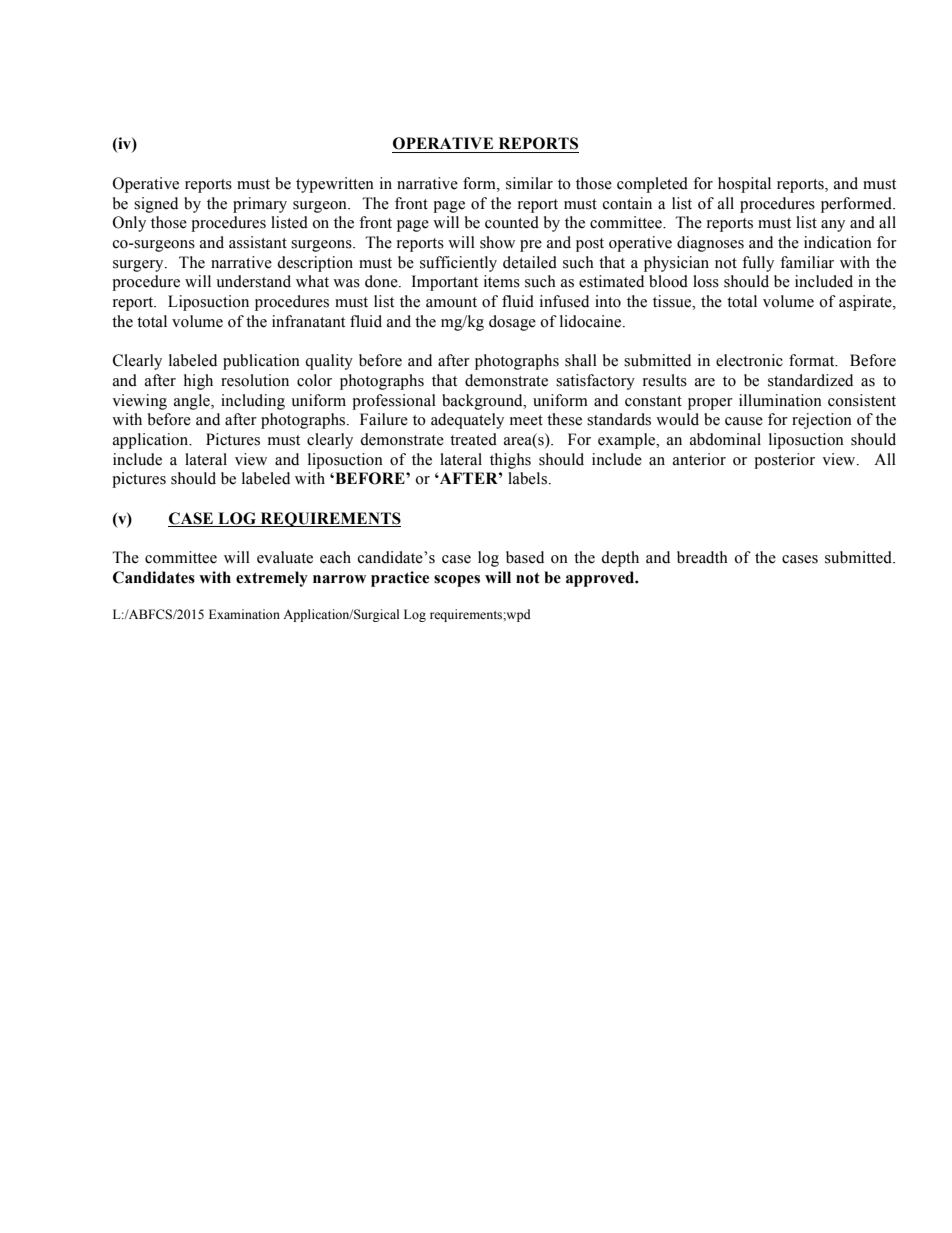  What do you see at coordinates (260, 205) in the page?
I see `primary` at bounding box center [260, 205].
